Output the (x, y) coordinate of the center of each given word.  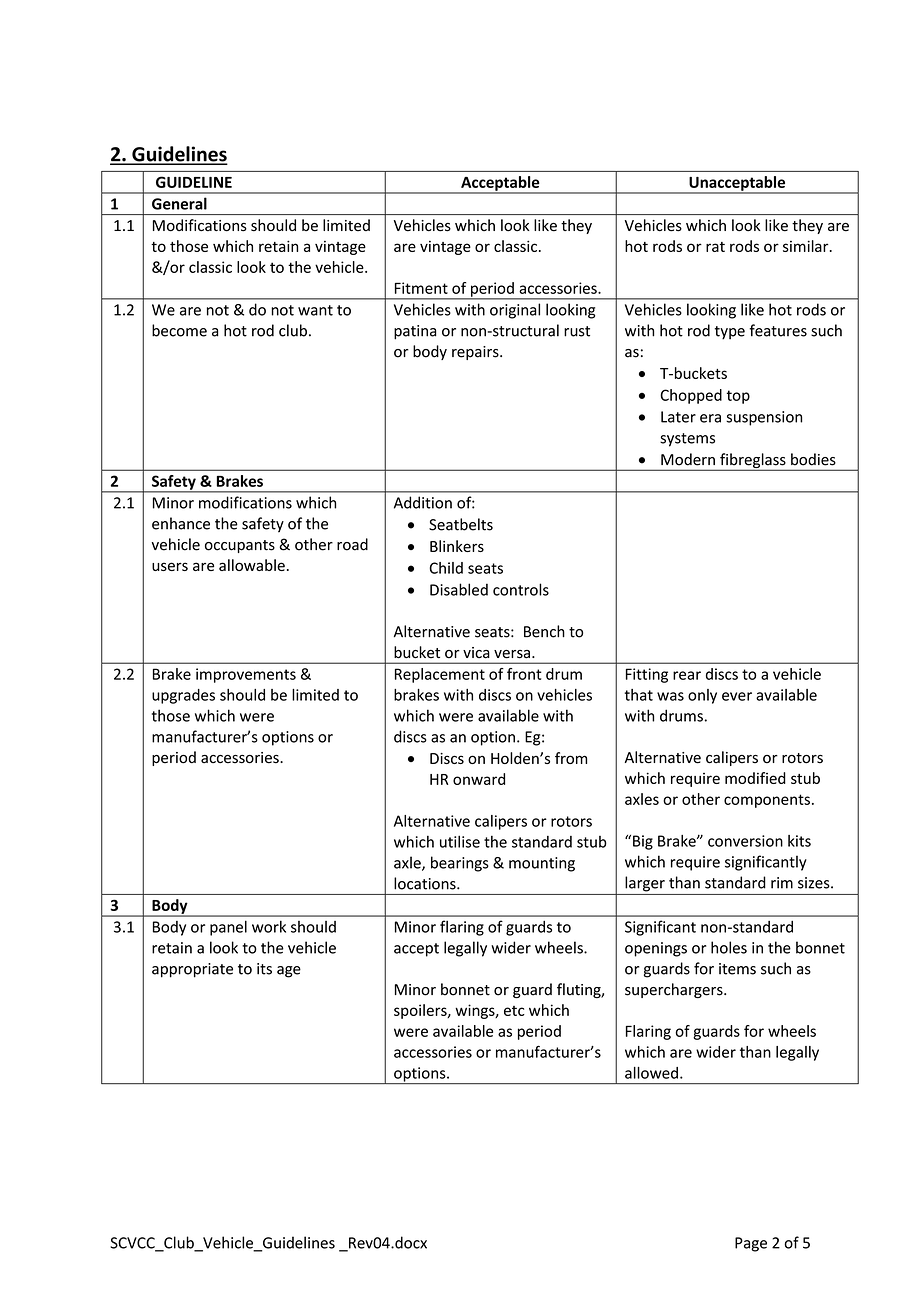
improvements (246, 675)
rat (715, 247)
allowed (651, 1073)
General (179, 203)
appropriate (192, 970)
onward (479, 779)
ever (737, 696)
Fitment (421, 288)
